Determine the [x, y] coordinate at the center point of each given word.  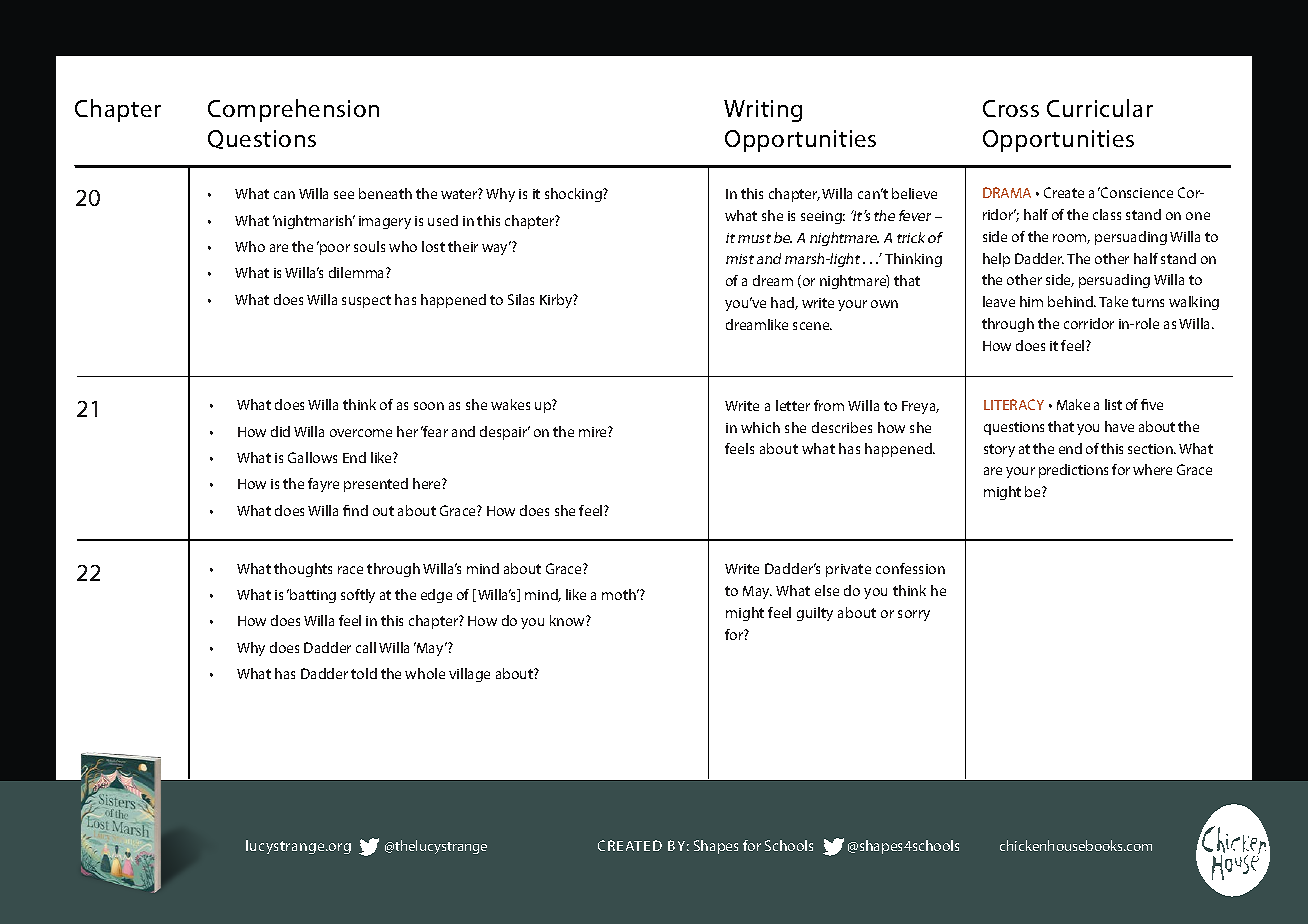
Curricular [1100, 108]
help [996, 260]
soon [429, 406]
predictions [1073, 471]
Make [1073, 404]
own [884, 304]
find [355, 510]
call [366, 647]
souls [369, 246]
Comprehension [293, 110]
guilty [815, 614]
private [848, 570]
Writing [763, 111]
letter [793, 405]
